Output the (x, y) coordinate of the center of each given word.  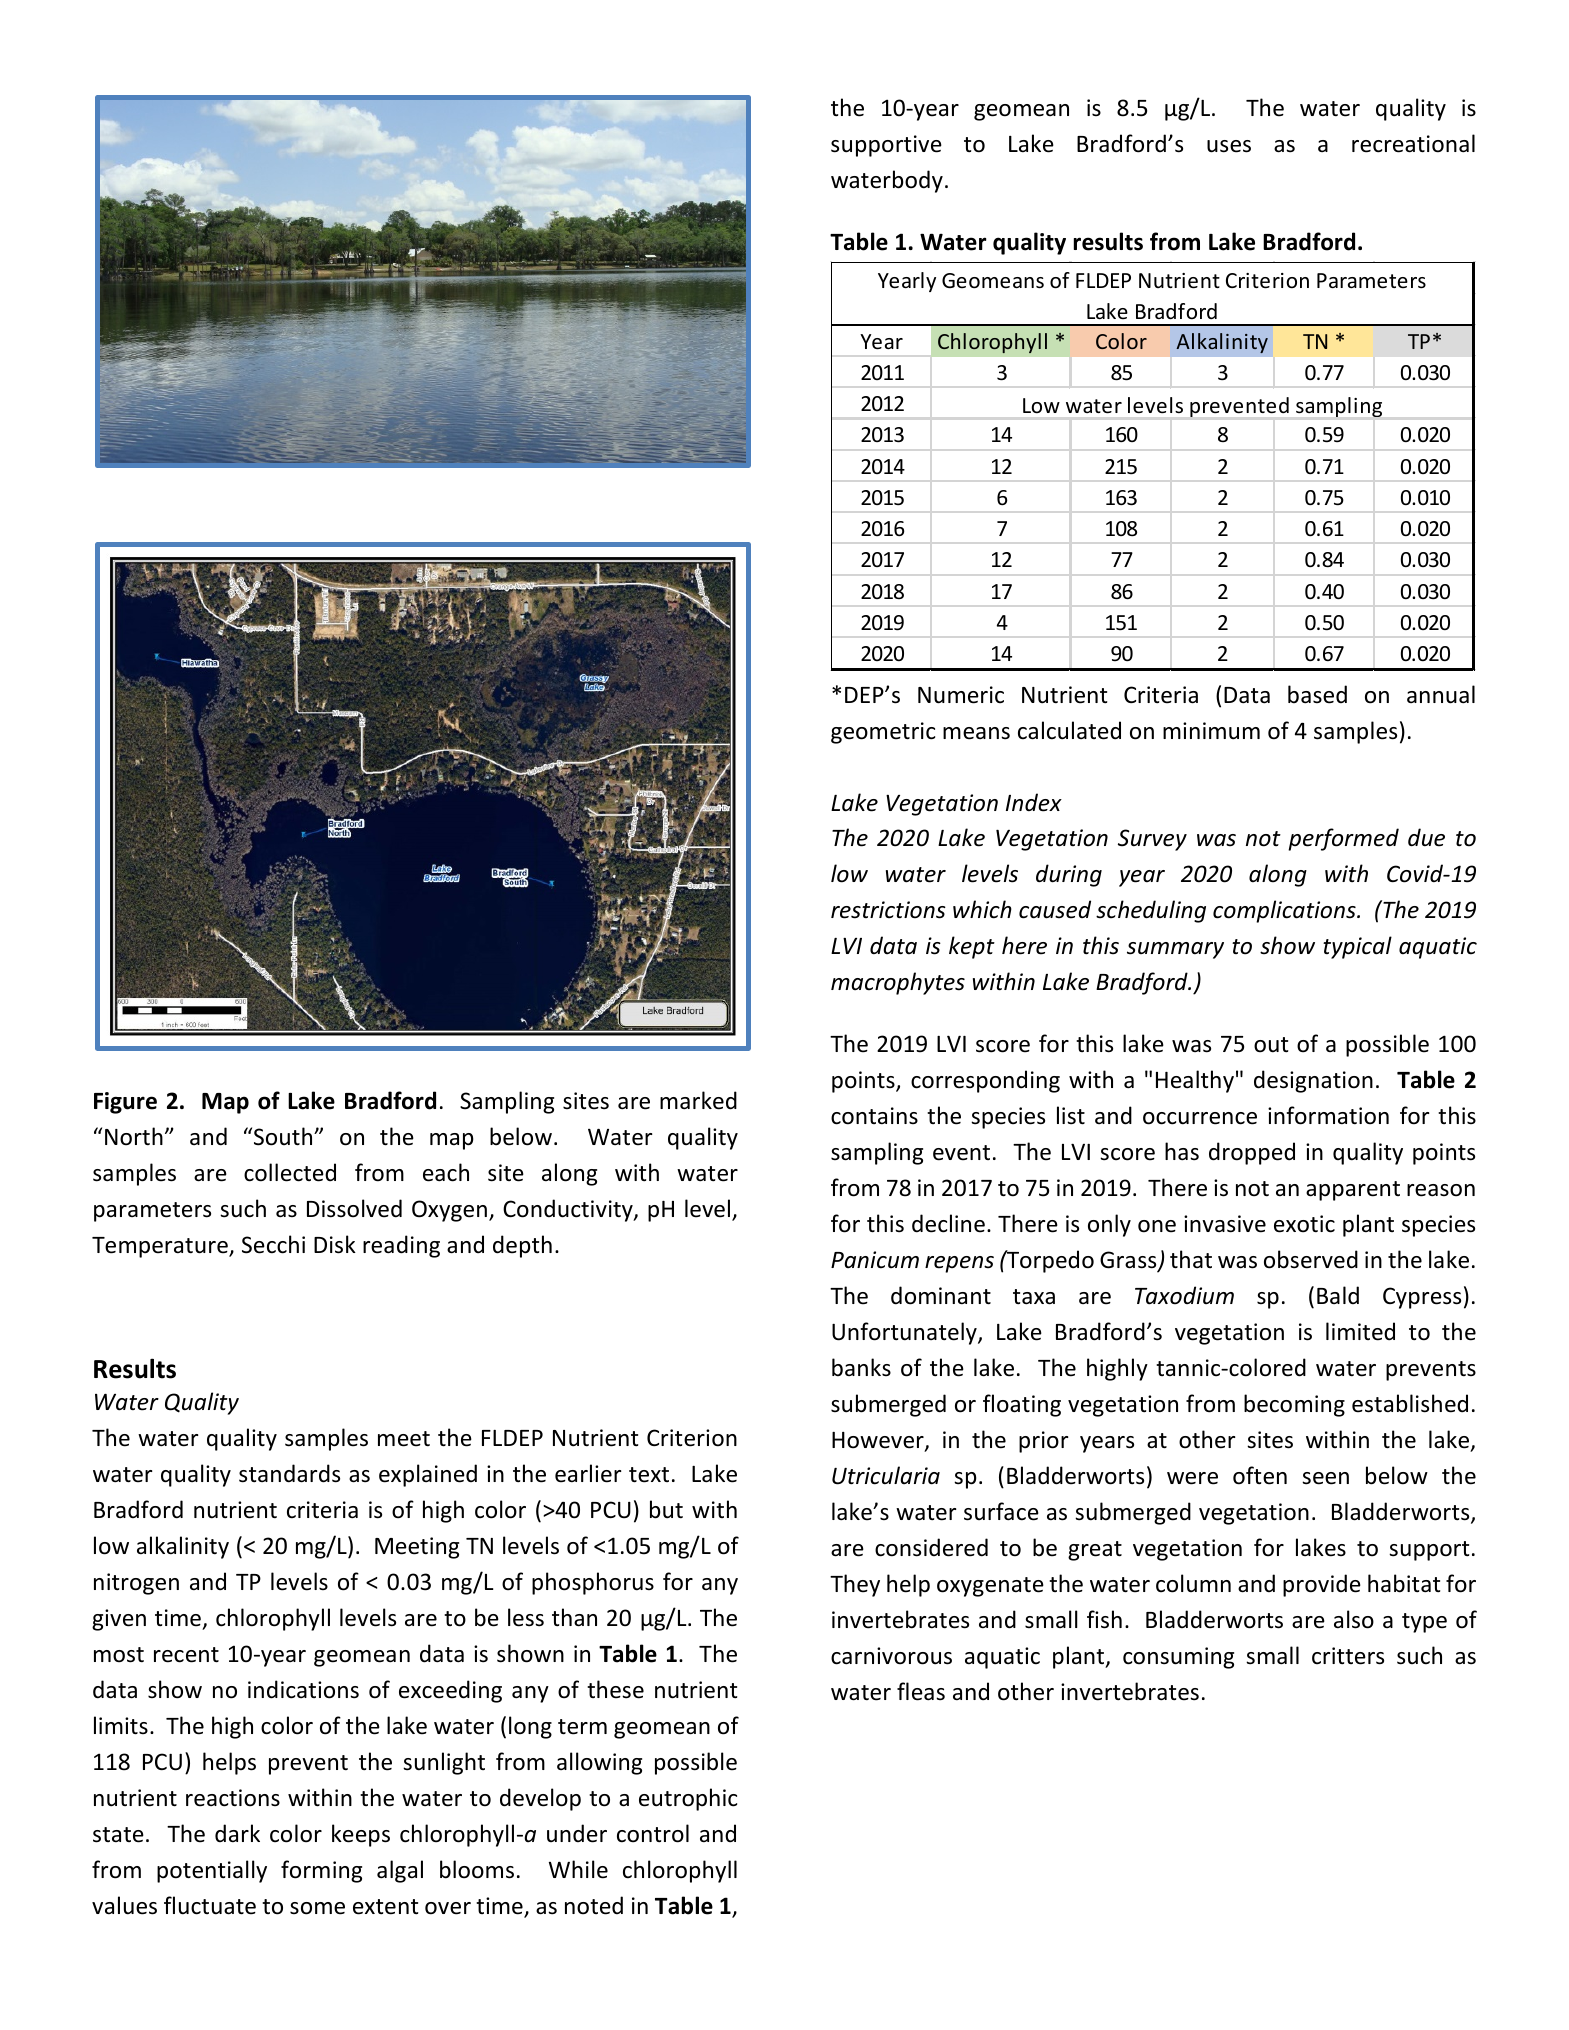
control (653, 1833)
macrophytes (898, 983)
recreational (1413, 143)
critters (1348, 1656)
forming (321, 1871)
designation (1313, 1081)
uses (1229, 146)
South (284, 1136)
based (1317, 694)
